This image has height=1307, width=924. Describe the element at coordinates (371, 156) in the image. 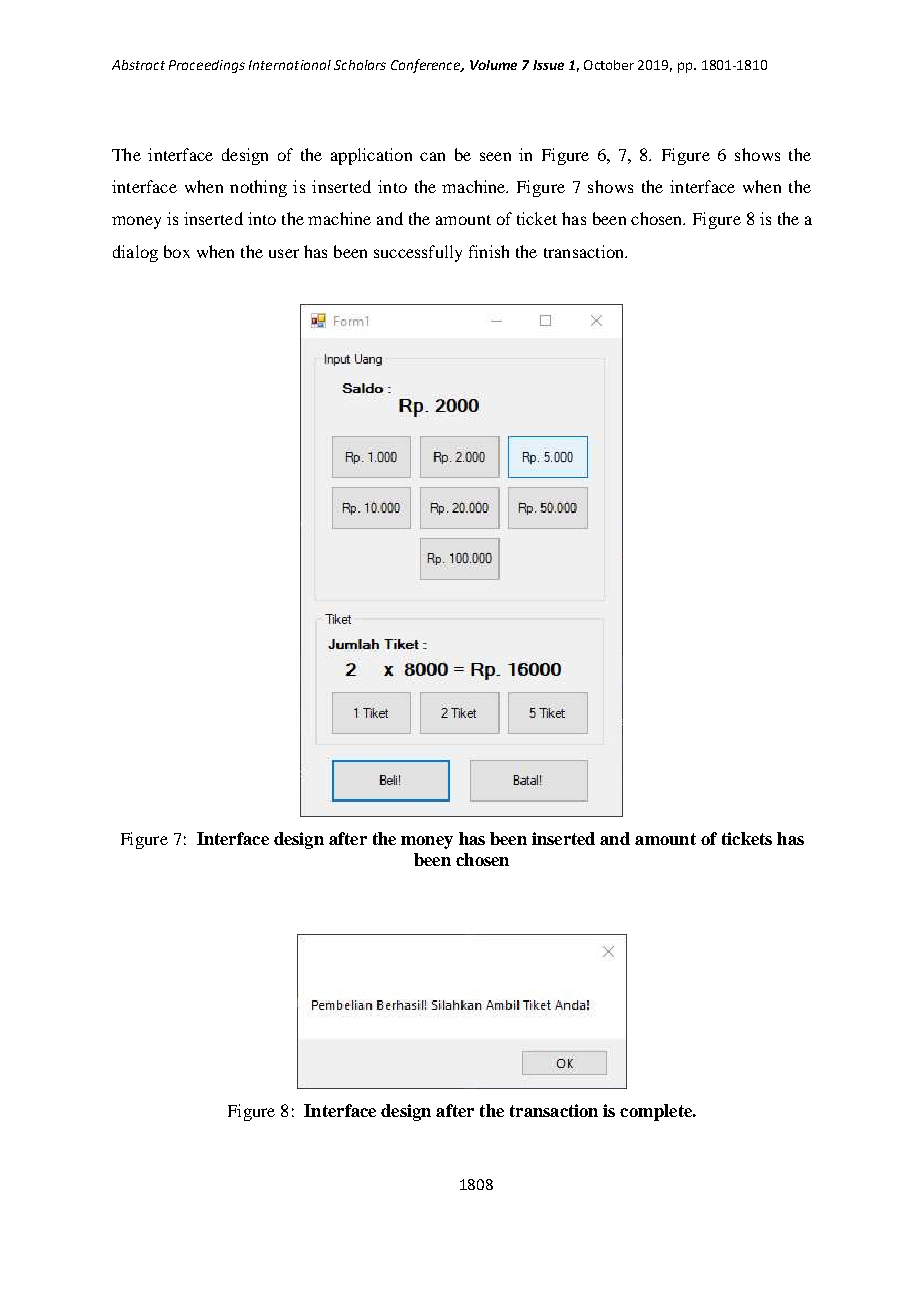

I see `application` at that location.
